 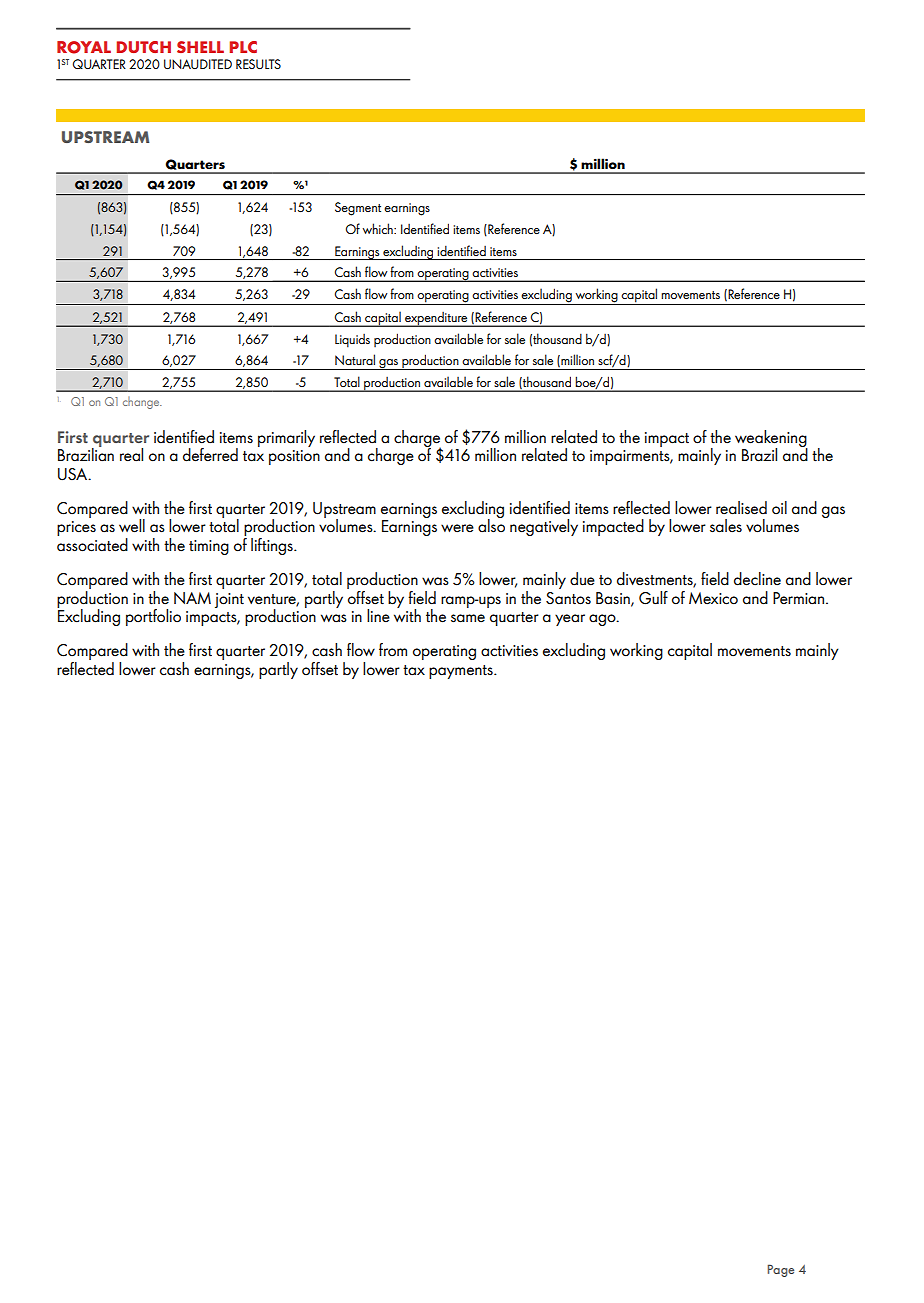 I want to click on Page, so click(x=780, y=1270).
